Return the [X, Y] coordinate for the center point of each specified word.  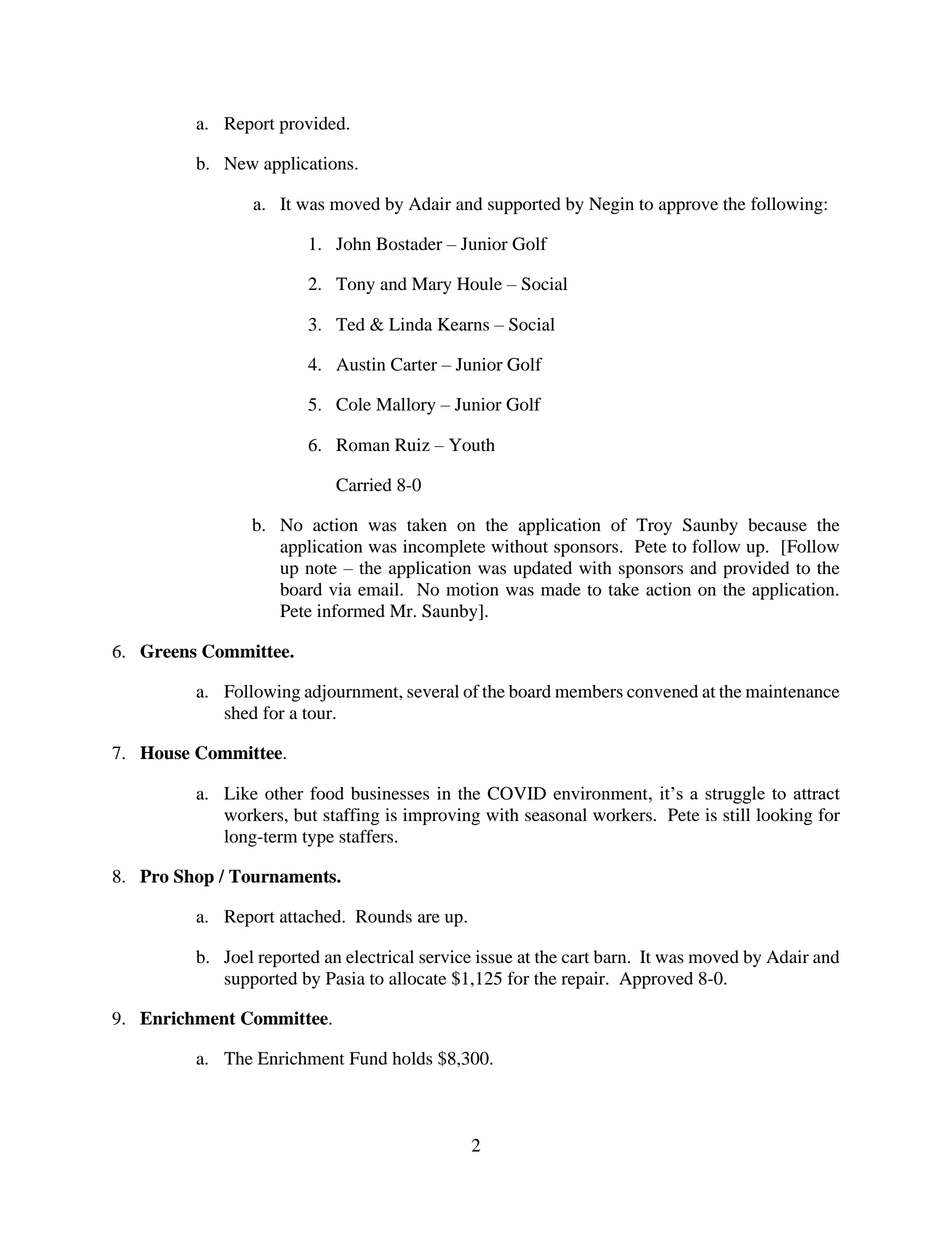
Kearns [463, 324]
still [736, 815]
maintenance [792, 691]
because [777, 525]
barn [611, 957]
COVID [516, 793]
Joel [238, 957]
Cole [353, 404]
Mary [432, 285]
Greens [168, 651]
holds [412, 1058]
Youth [472, 445]
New [241, 163]
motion [472, 589]
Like [241, 793]
